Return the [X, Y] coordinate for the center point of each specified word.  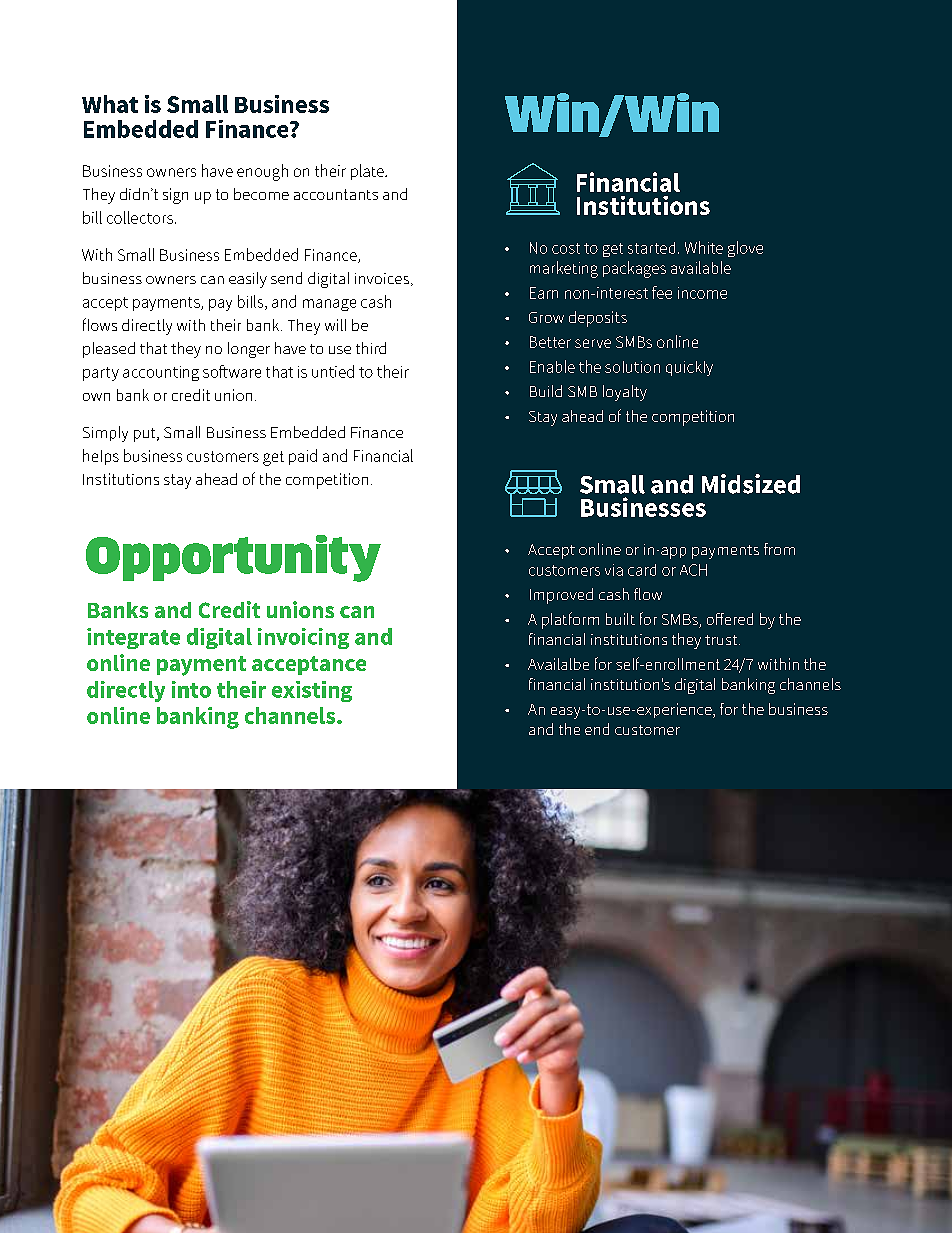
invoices [383, 279]
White [704, 247]
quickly [689, 368]
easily [248, 280]
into [191, 689]
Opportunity [233, 558]
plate [368, 172]
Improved [561, 596]
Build [546, 391]
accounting [161, 373]
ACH [693, 570]
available [701, 267]
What [110, 104]
